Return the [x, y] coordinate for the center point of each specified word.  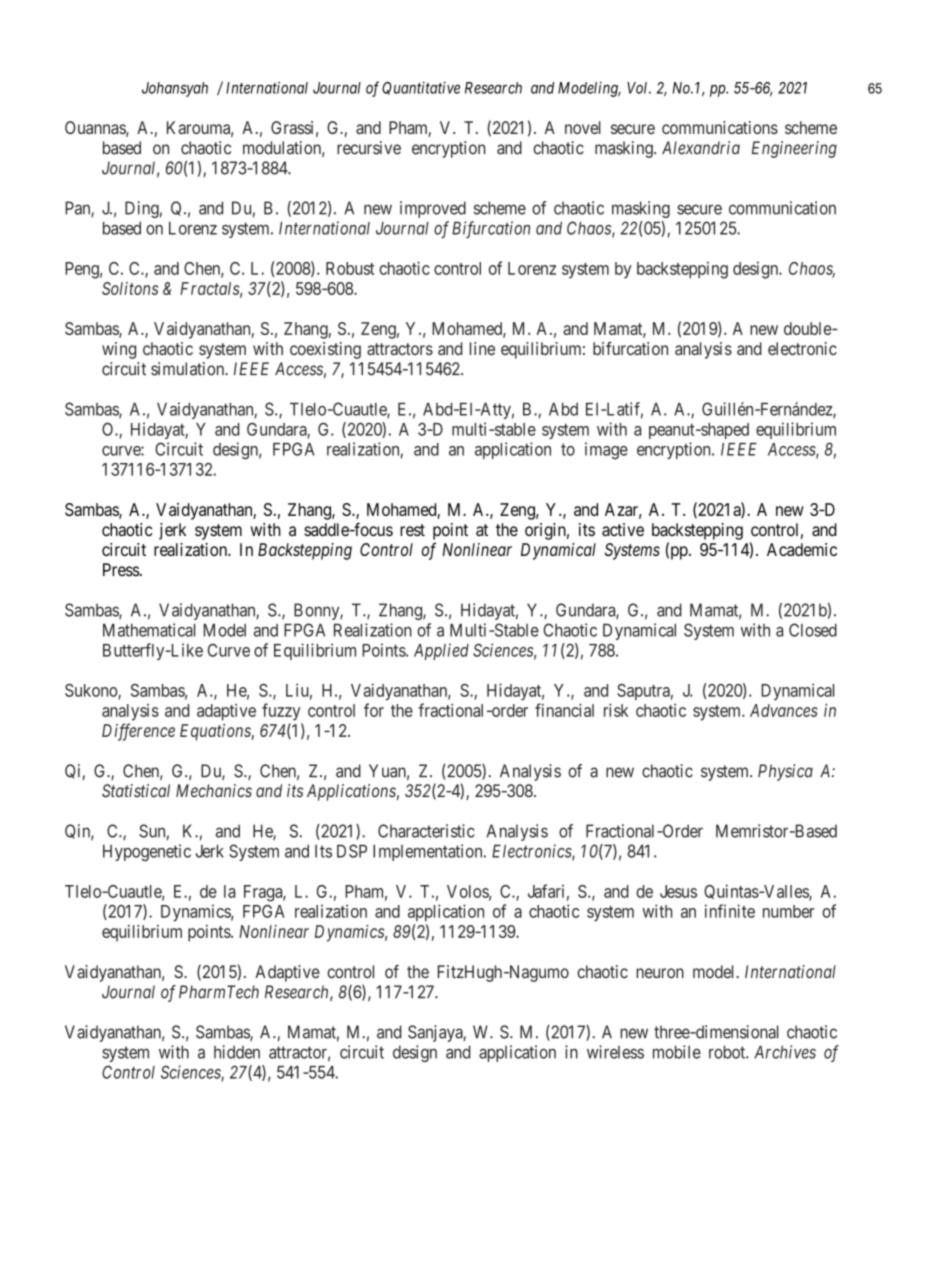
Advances [784, 710]
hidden [237, 1052]
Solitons [130, 288]
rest [412, 530]
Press [121, 570]
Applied [441, 651]
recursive [369, 148]
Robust [350, 268]
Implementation [429, 852]
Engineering [794, 149]
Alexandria [701, 148]
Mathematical [149, 630]
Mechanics [214, 791]
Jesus [678, 891]
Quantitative [421, 88]
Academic [802, 549]
